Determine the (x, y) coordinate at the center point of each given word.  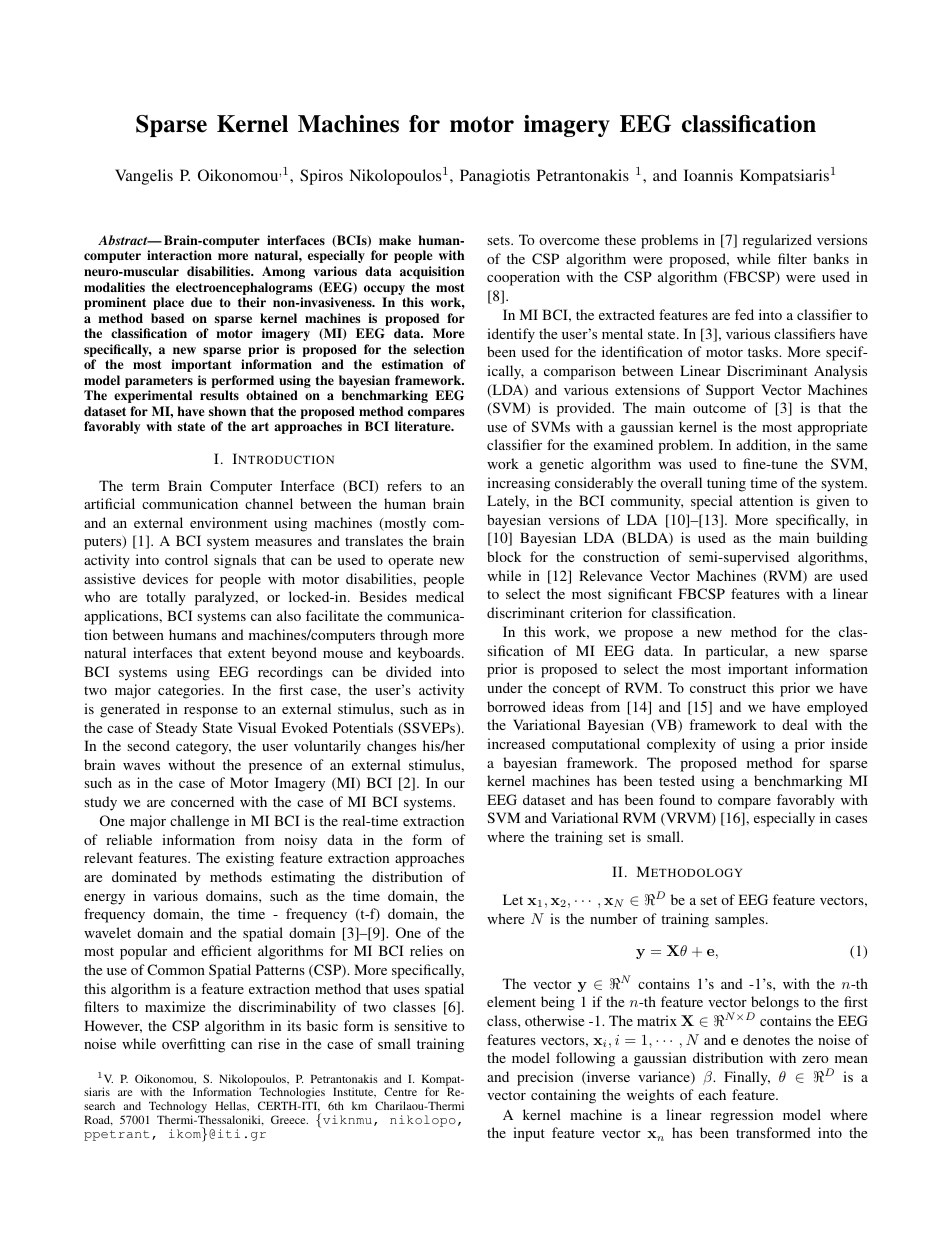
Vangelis (144, 177)
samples (741, 920)
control (186, 559)
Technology (178, 1108)
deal (795, 724)
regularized (777, 241)
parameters (159, 382)
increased (516, 743)
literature (424, 426)
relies (426, 950)
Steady (176, 729)
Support (730, 391)
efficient (226, 950)
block (504, 556)
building (842, 539)
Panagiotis (495, 177)
